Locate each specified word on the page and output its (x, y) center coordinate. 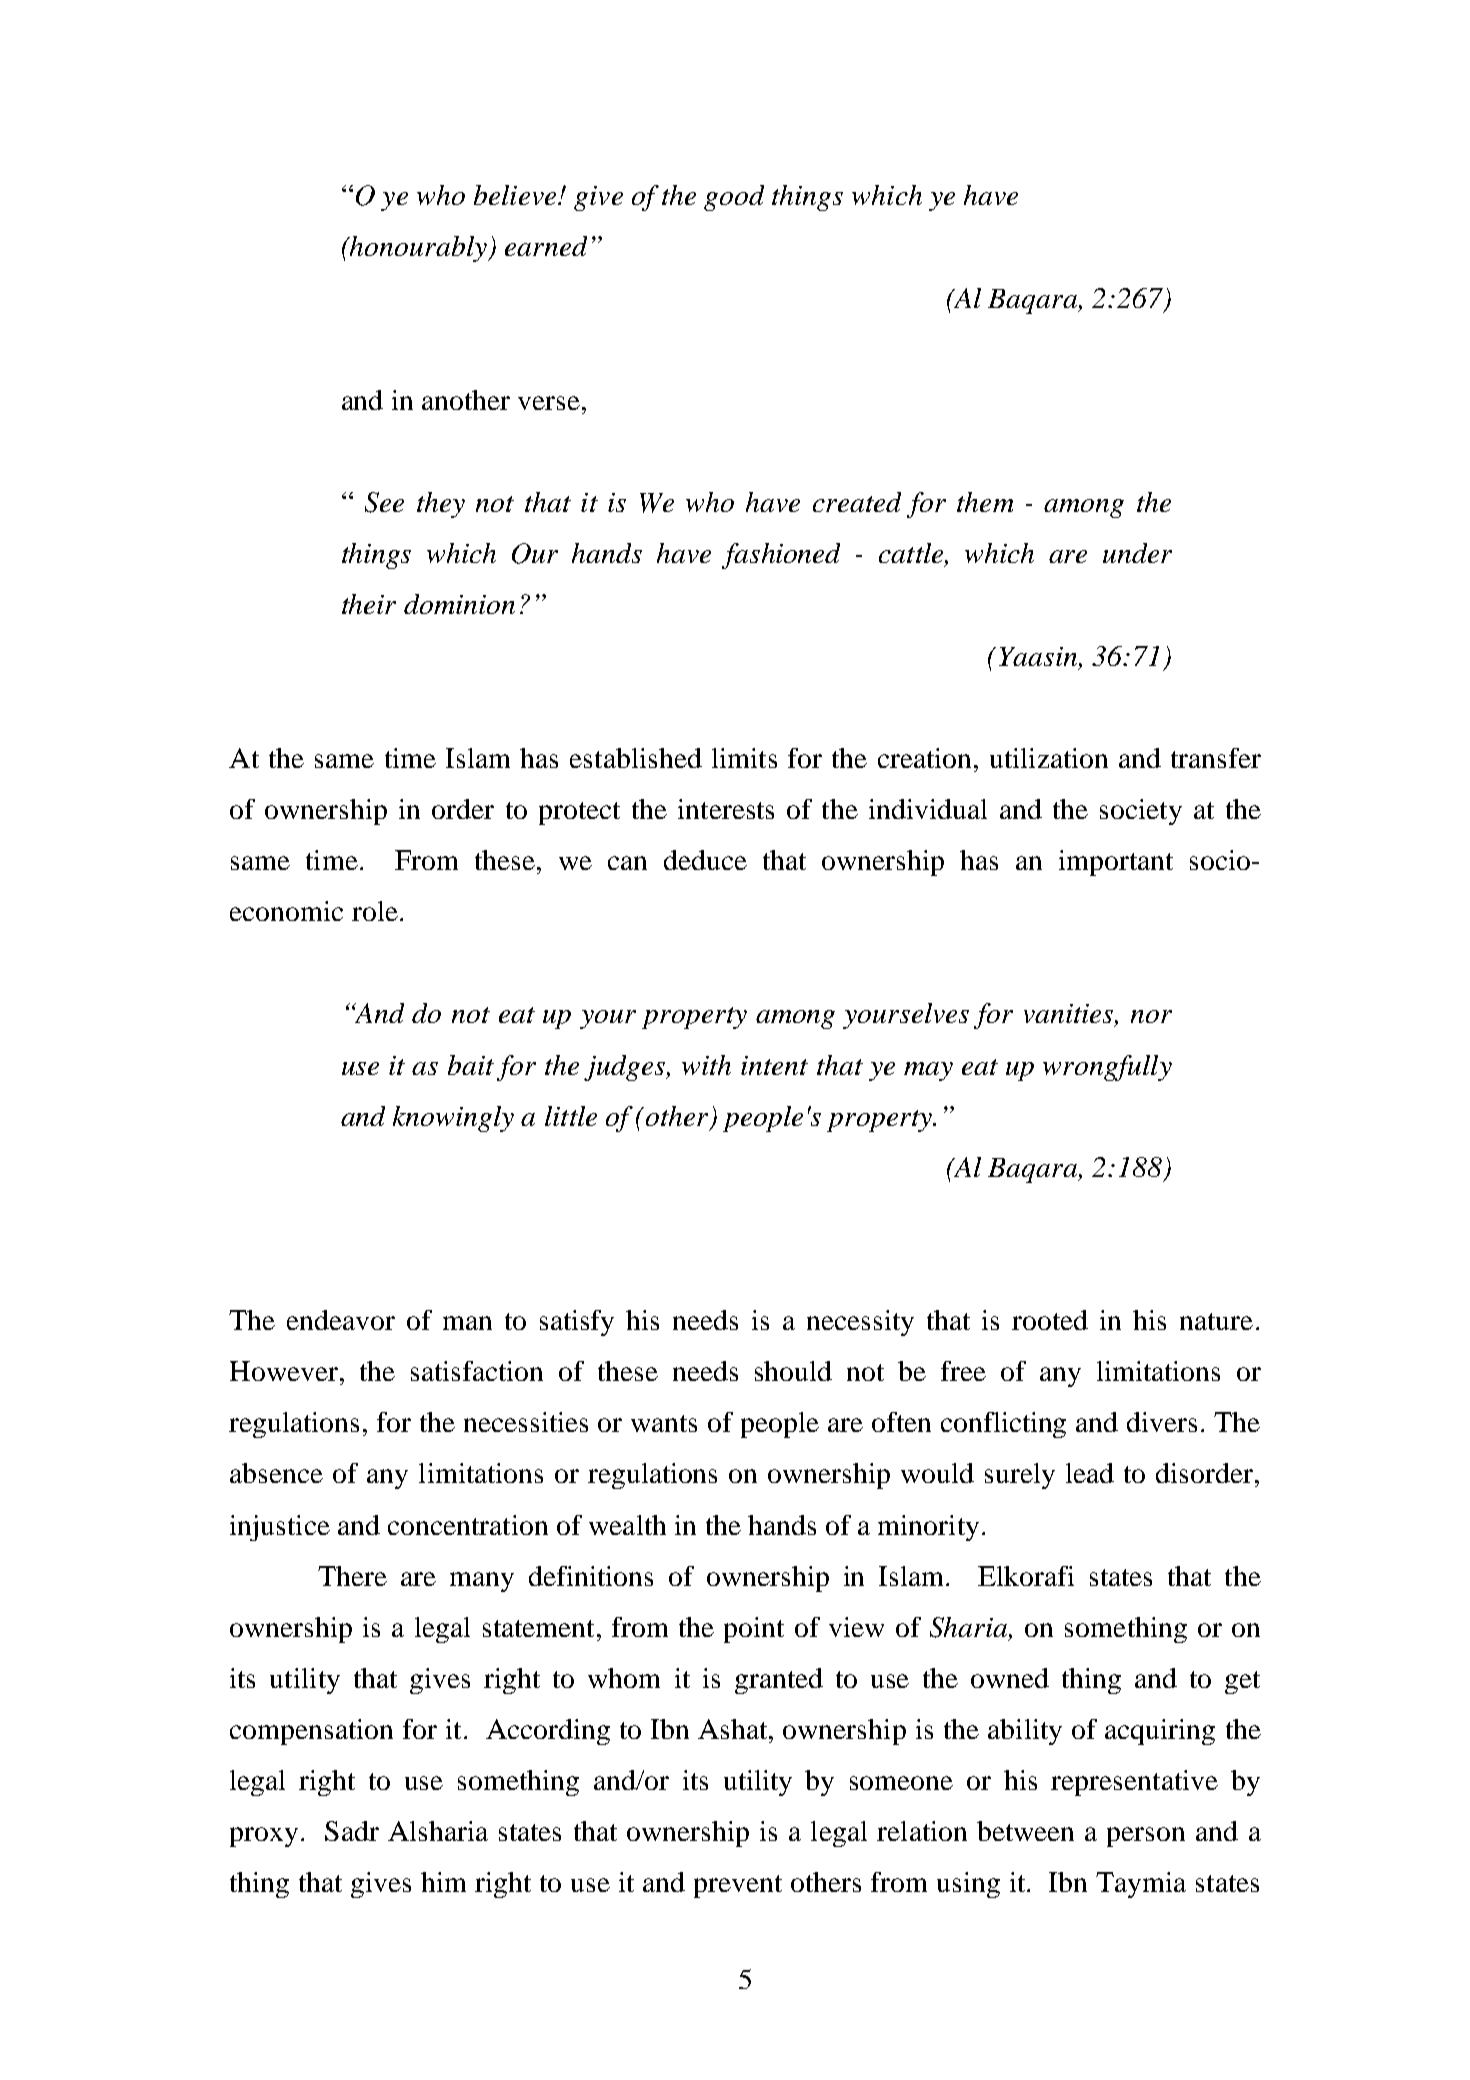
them (985, 502)
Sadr (352, 1831)
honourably (418, 249)
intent (774, 1065)
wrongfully (1107, 1068)
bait (471, 1065)
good (734, 198)
